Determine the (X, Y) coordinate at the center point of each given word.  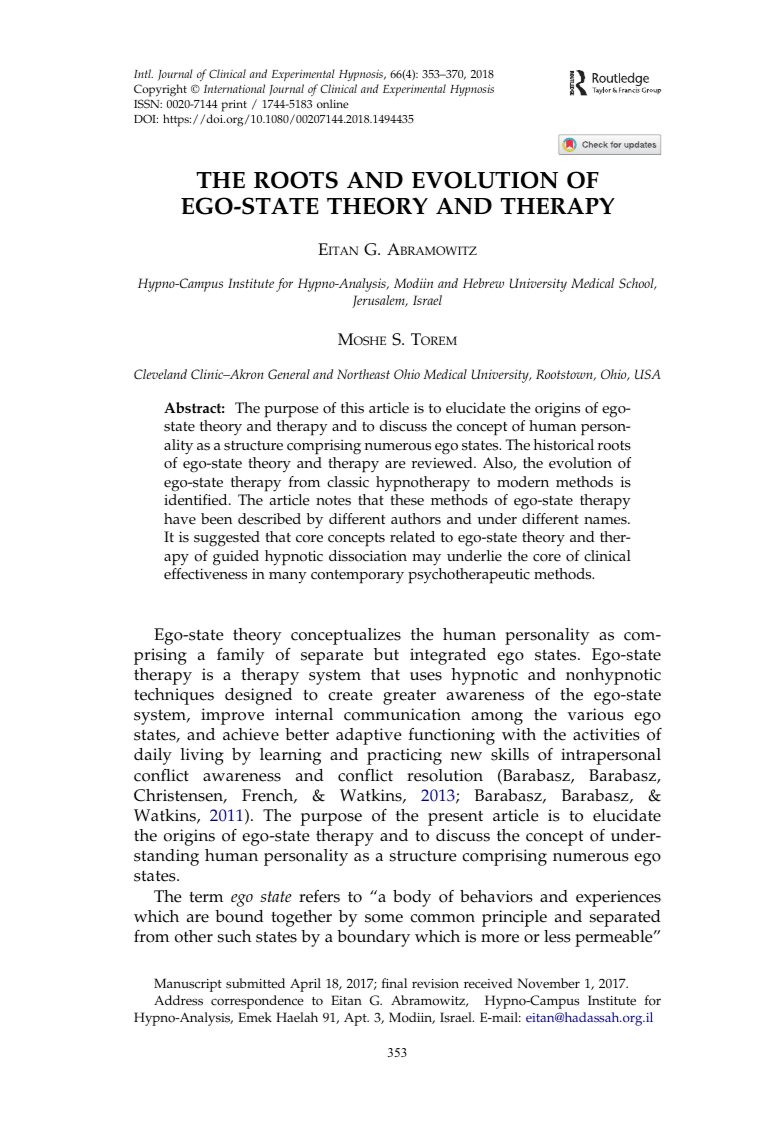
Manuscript (188, 985)
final (394, 983)
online (333, 104)
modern (523, 482)
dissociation (368, 556)
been (216, 519)
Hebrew (483, 283)
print (234, 106)
